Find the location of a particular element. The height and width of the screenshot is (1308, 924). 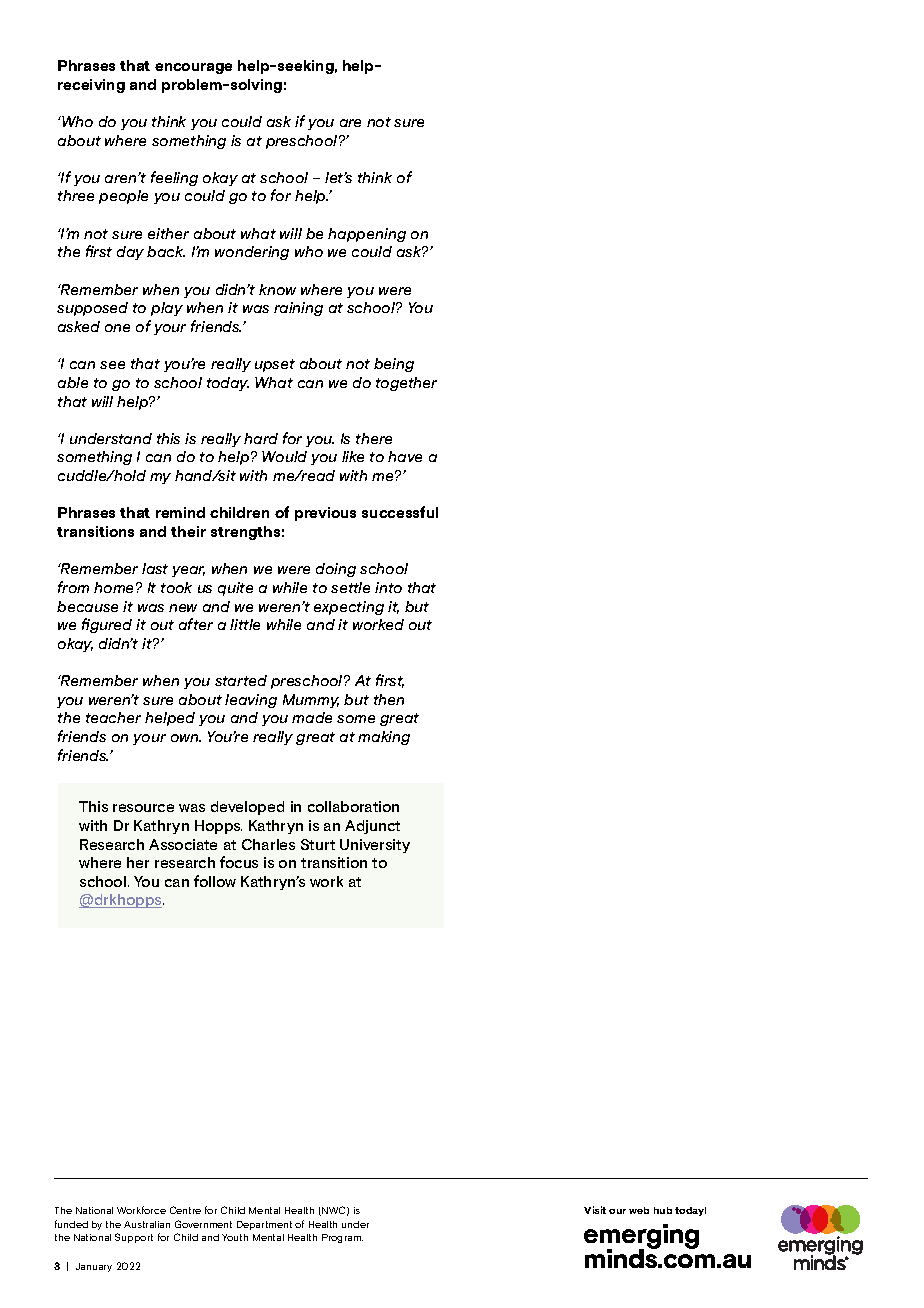

encourage is located at coordinates (193, 68).
